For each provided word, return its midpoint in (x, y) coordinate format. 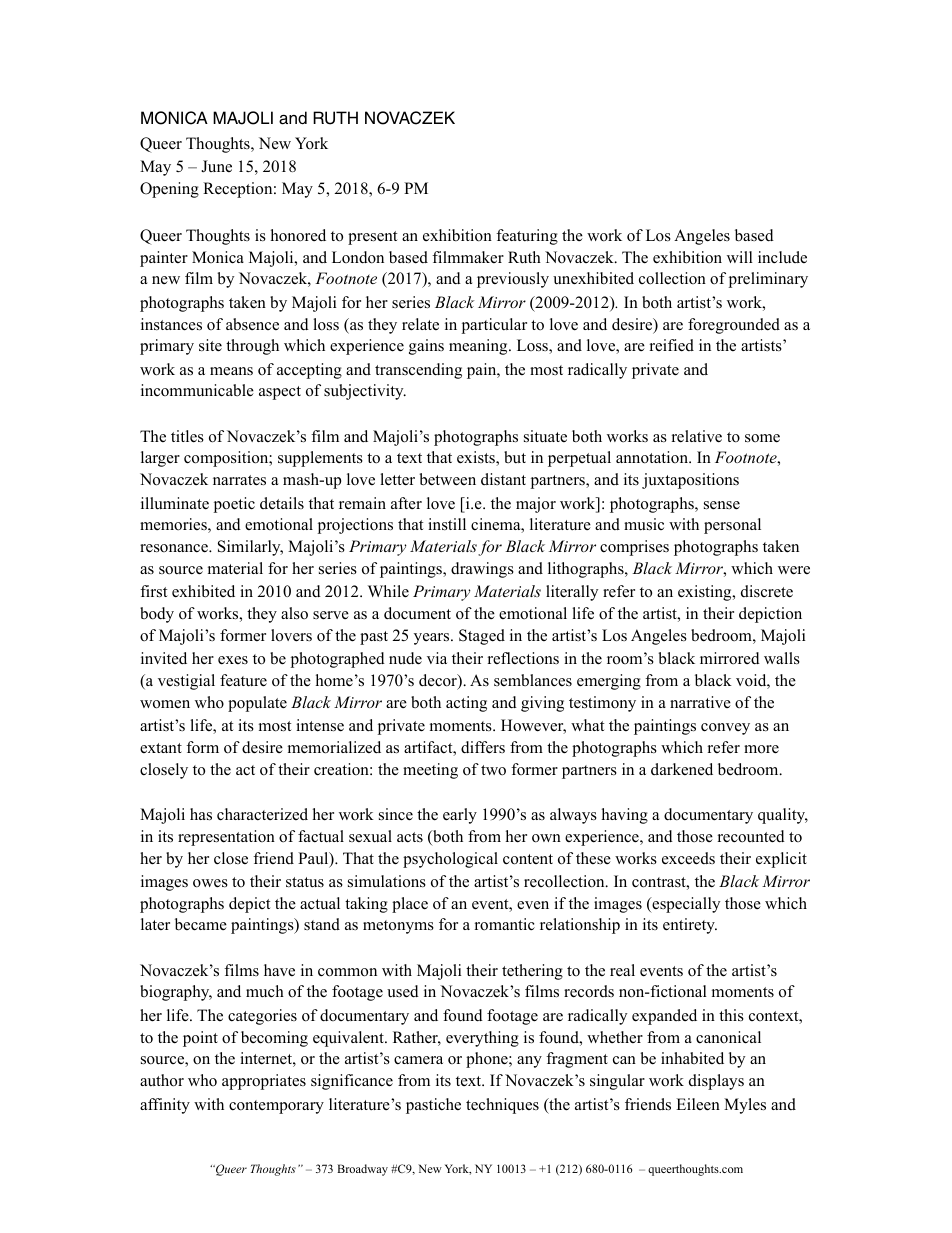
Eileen (698, 1104)
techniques (502, 1106)
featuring (527, 237)
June (216, 166)
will (740, 257)
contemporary (276, 1107)
